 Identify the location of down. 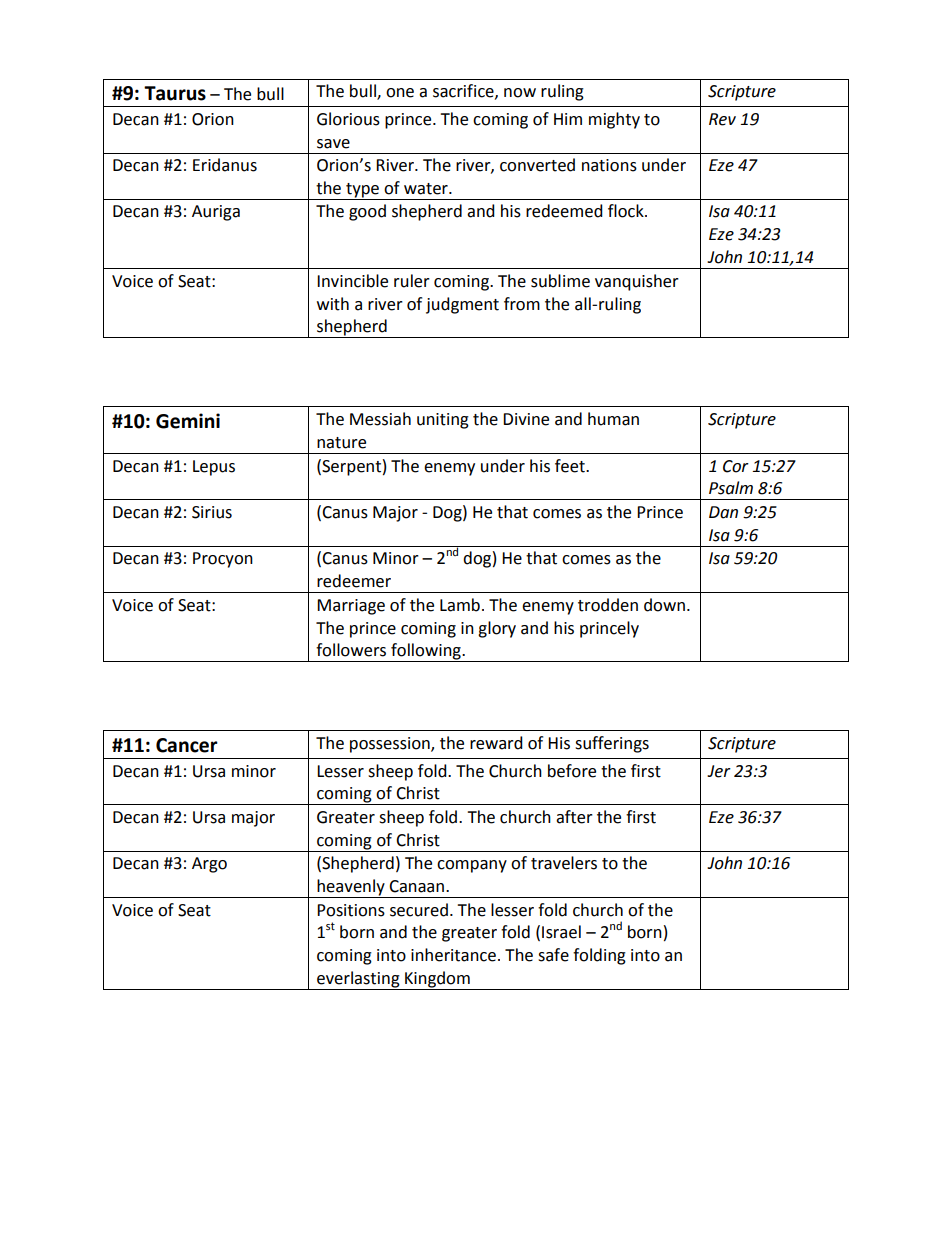
(664, 605).
